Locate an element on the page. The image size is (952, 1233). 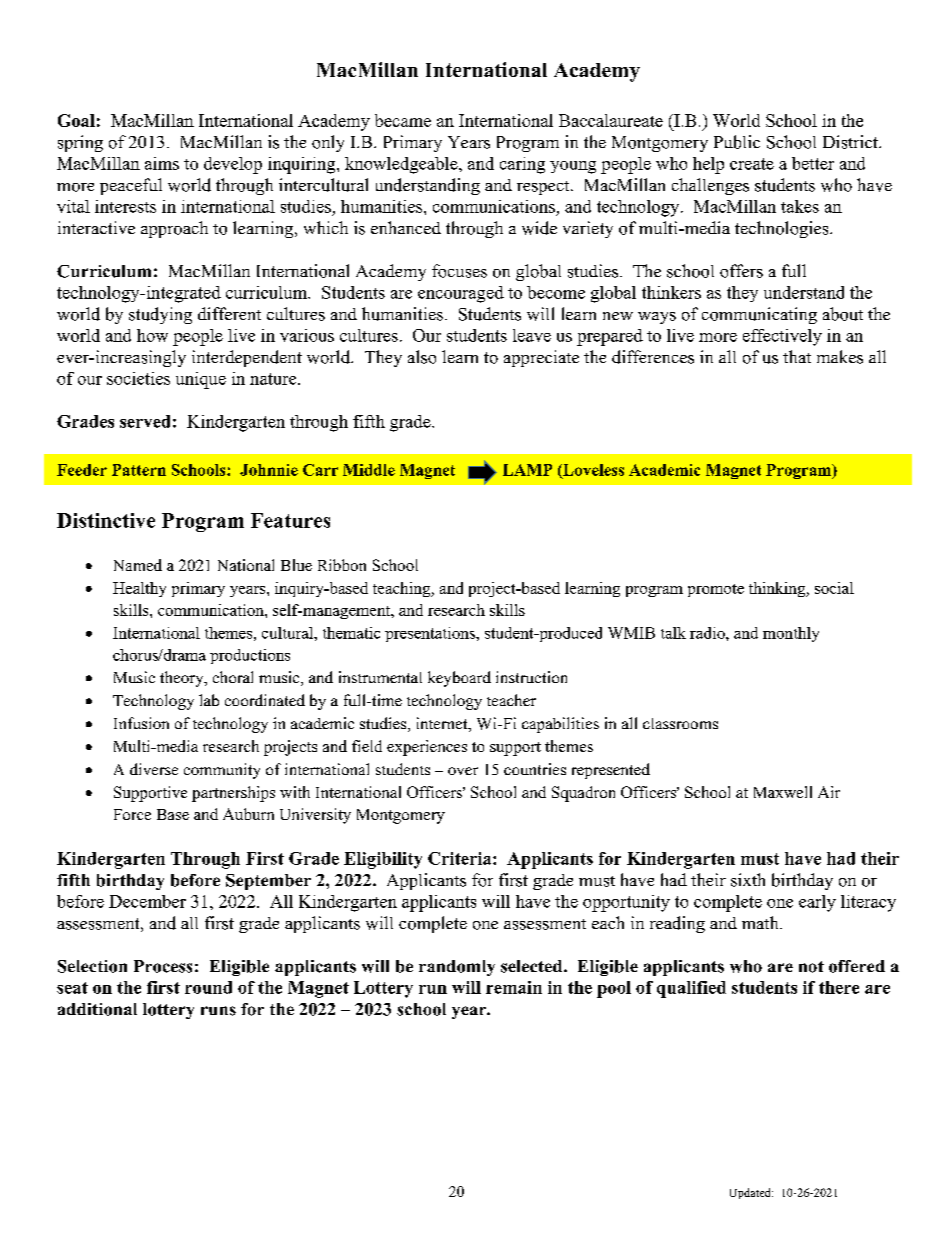
Process is located at coordinates (163, 966).
